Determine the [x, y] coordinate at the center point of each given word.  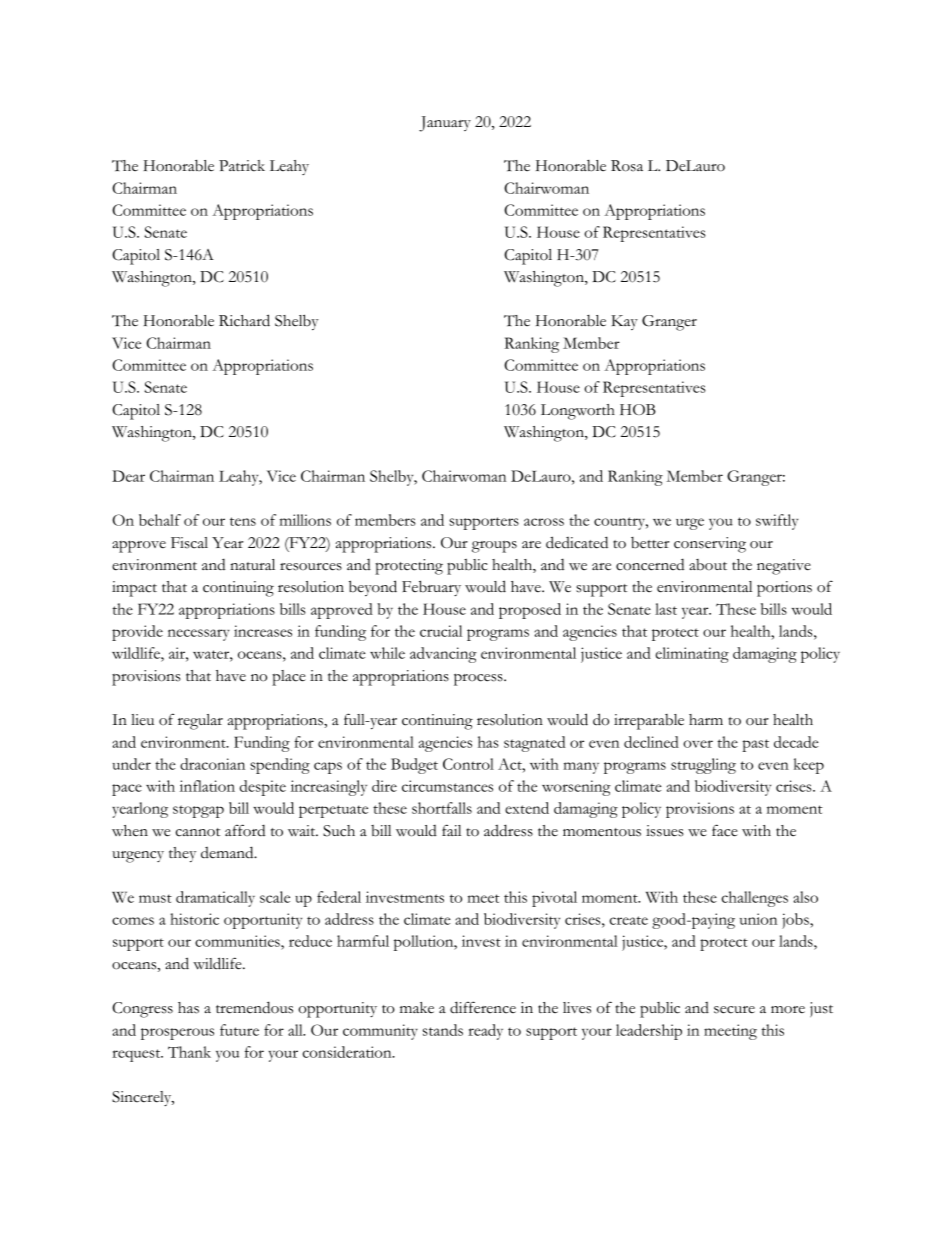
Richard [244, 320]
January [445, 124]
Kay [624, 322]
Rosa [627, 166]
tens [243, 521]
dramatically [215, 899]
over [698, 744]
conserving [710, 545]
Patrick [242, 166]
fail [451, 830]
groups [494, 547]
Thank [189, 1052]
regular [200, 722]
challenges [755, 899]
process [479, 679]
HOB [638, 409]
